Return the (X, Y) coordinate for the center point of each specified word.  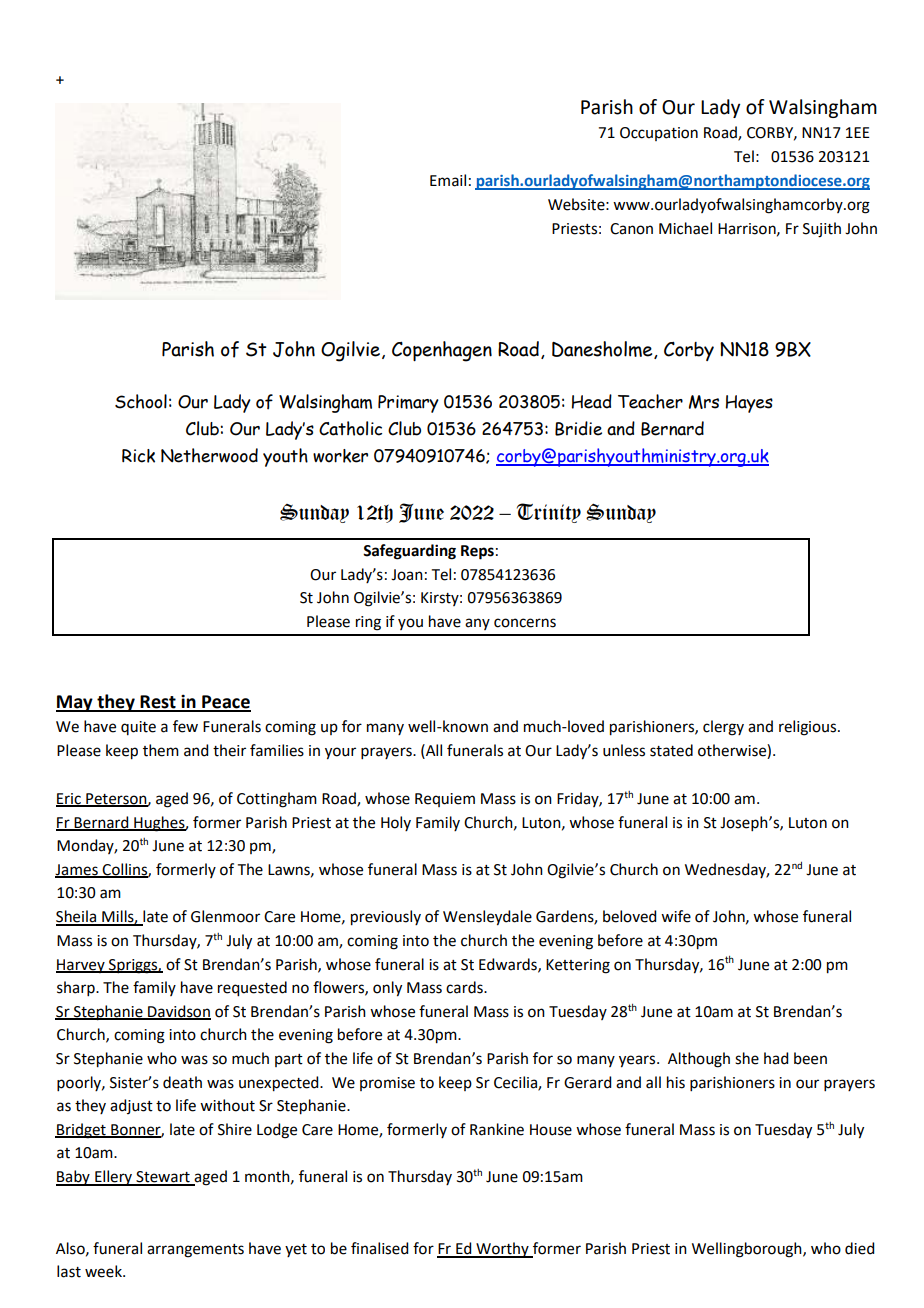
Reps (477, 552)
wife (676, 916)
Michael (685, 228)
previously (386, 918)
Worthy (502, 1250)
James (77, 871)
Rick (138, 456)
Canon (631, 229)
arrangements (195, 1251)
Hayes (749, 404)
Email (448, 180)
